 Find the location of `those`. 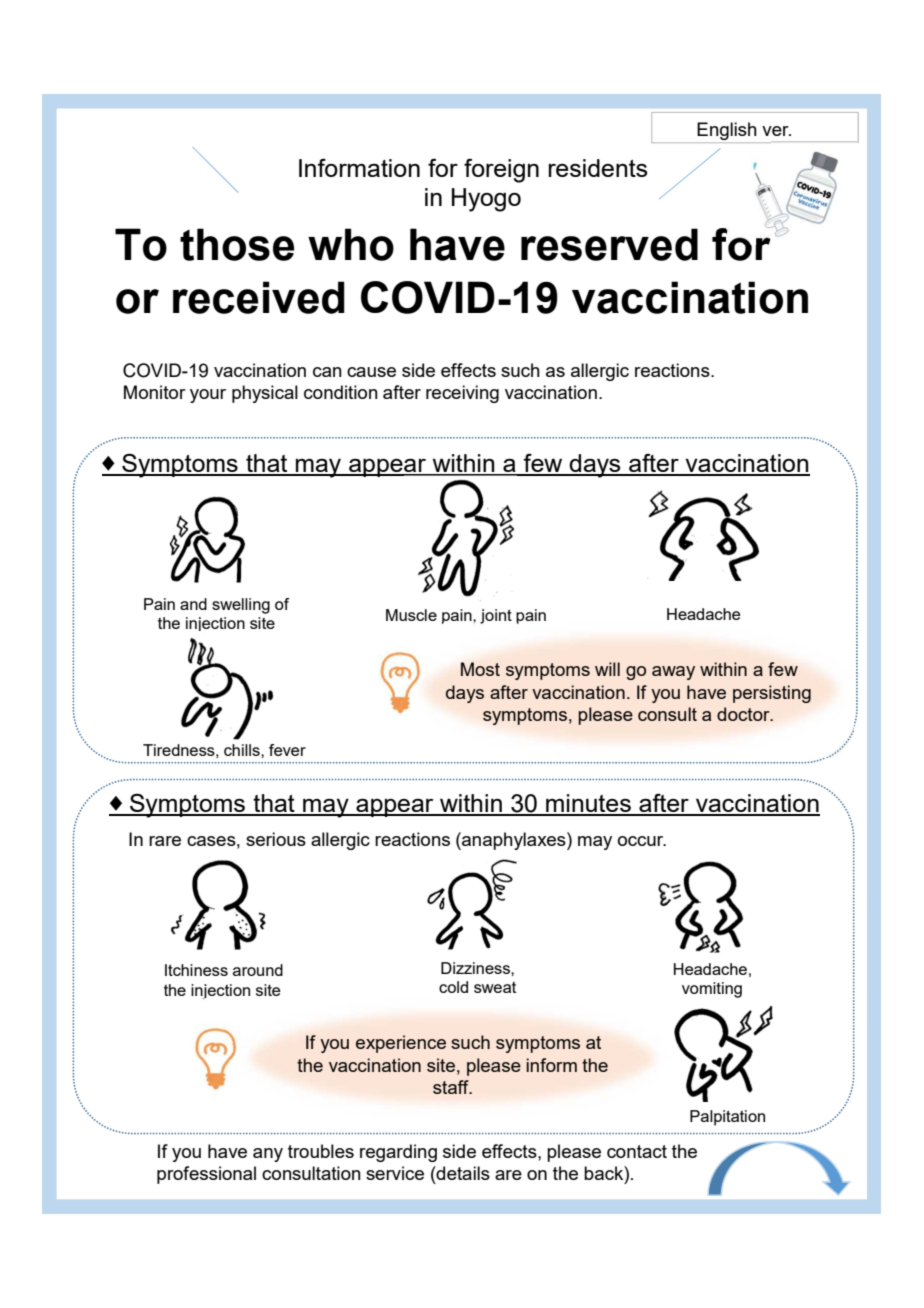

those is located at coordinates (237, 244).
